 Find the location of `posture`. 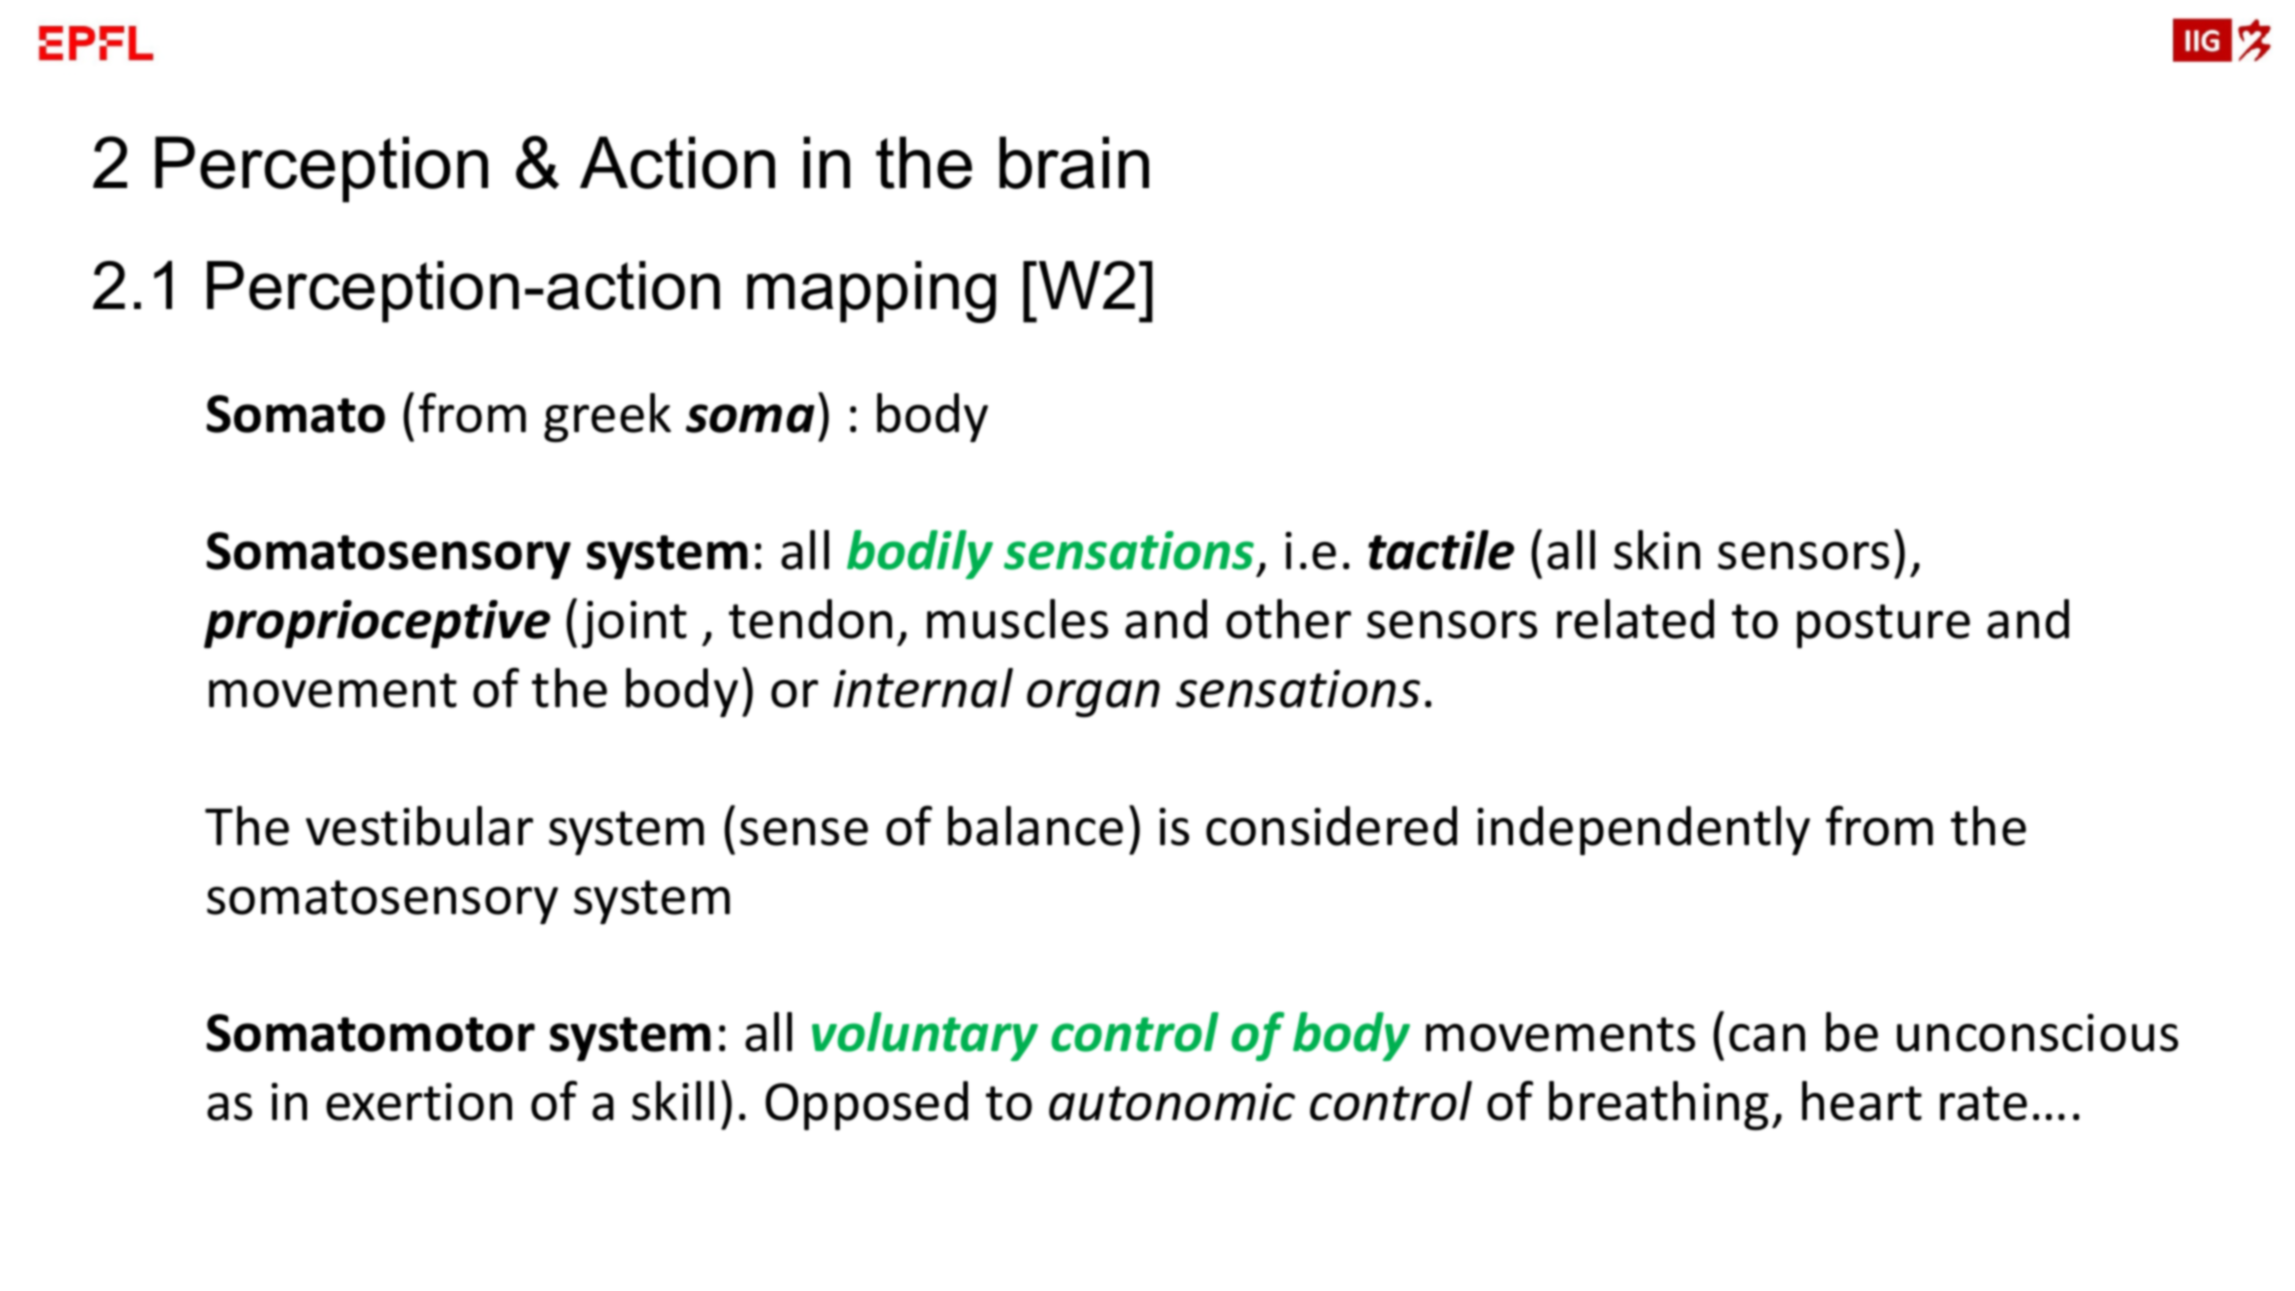

posture is located at coordinates (1883, 626).
